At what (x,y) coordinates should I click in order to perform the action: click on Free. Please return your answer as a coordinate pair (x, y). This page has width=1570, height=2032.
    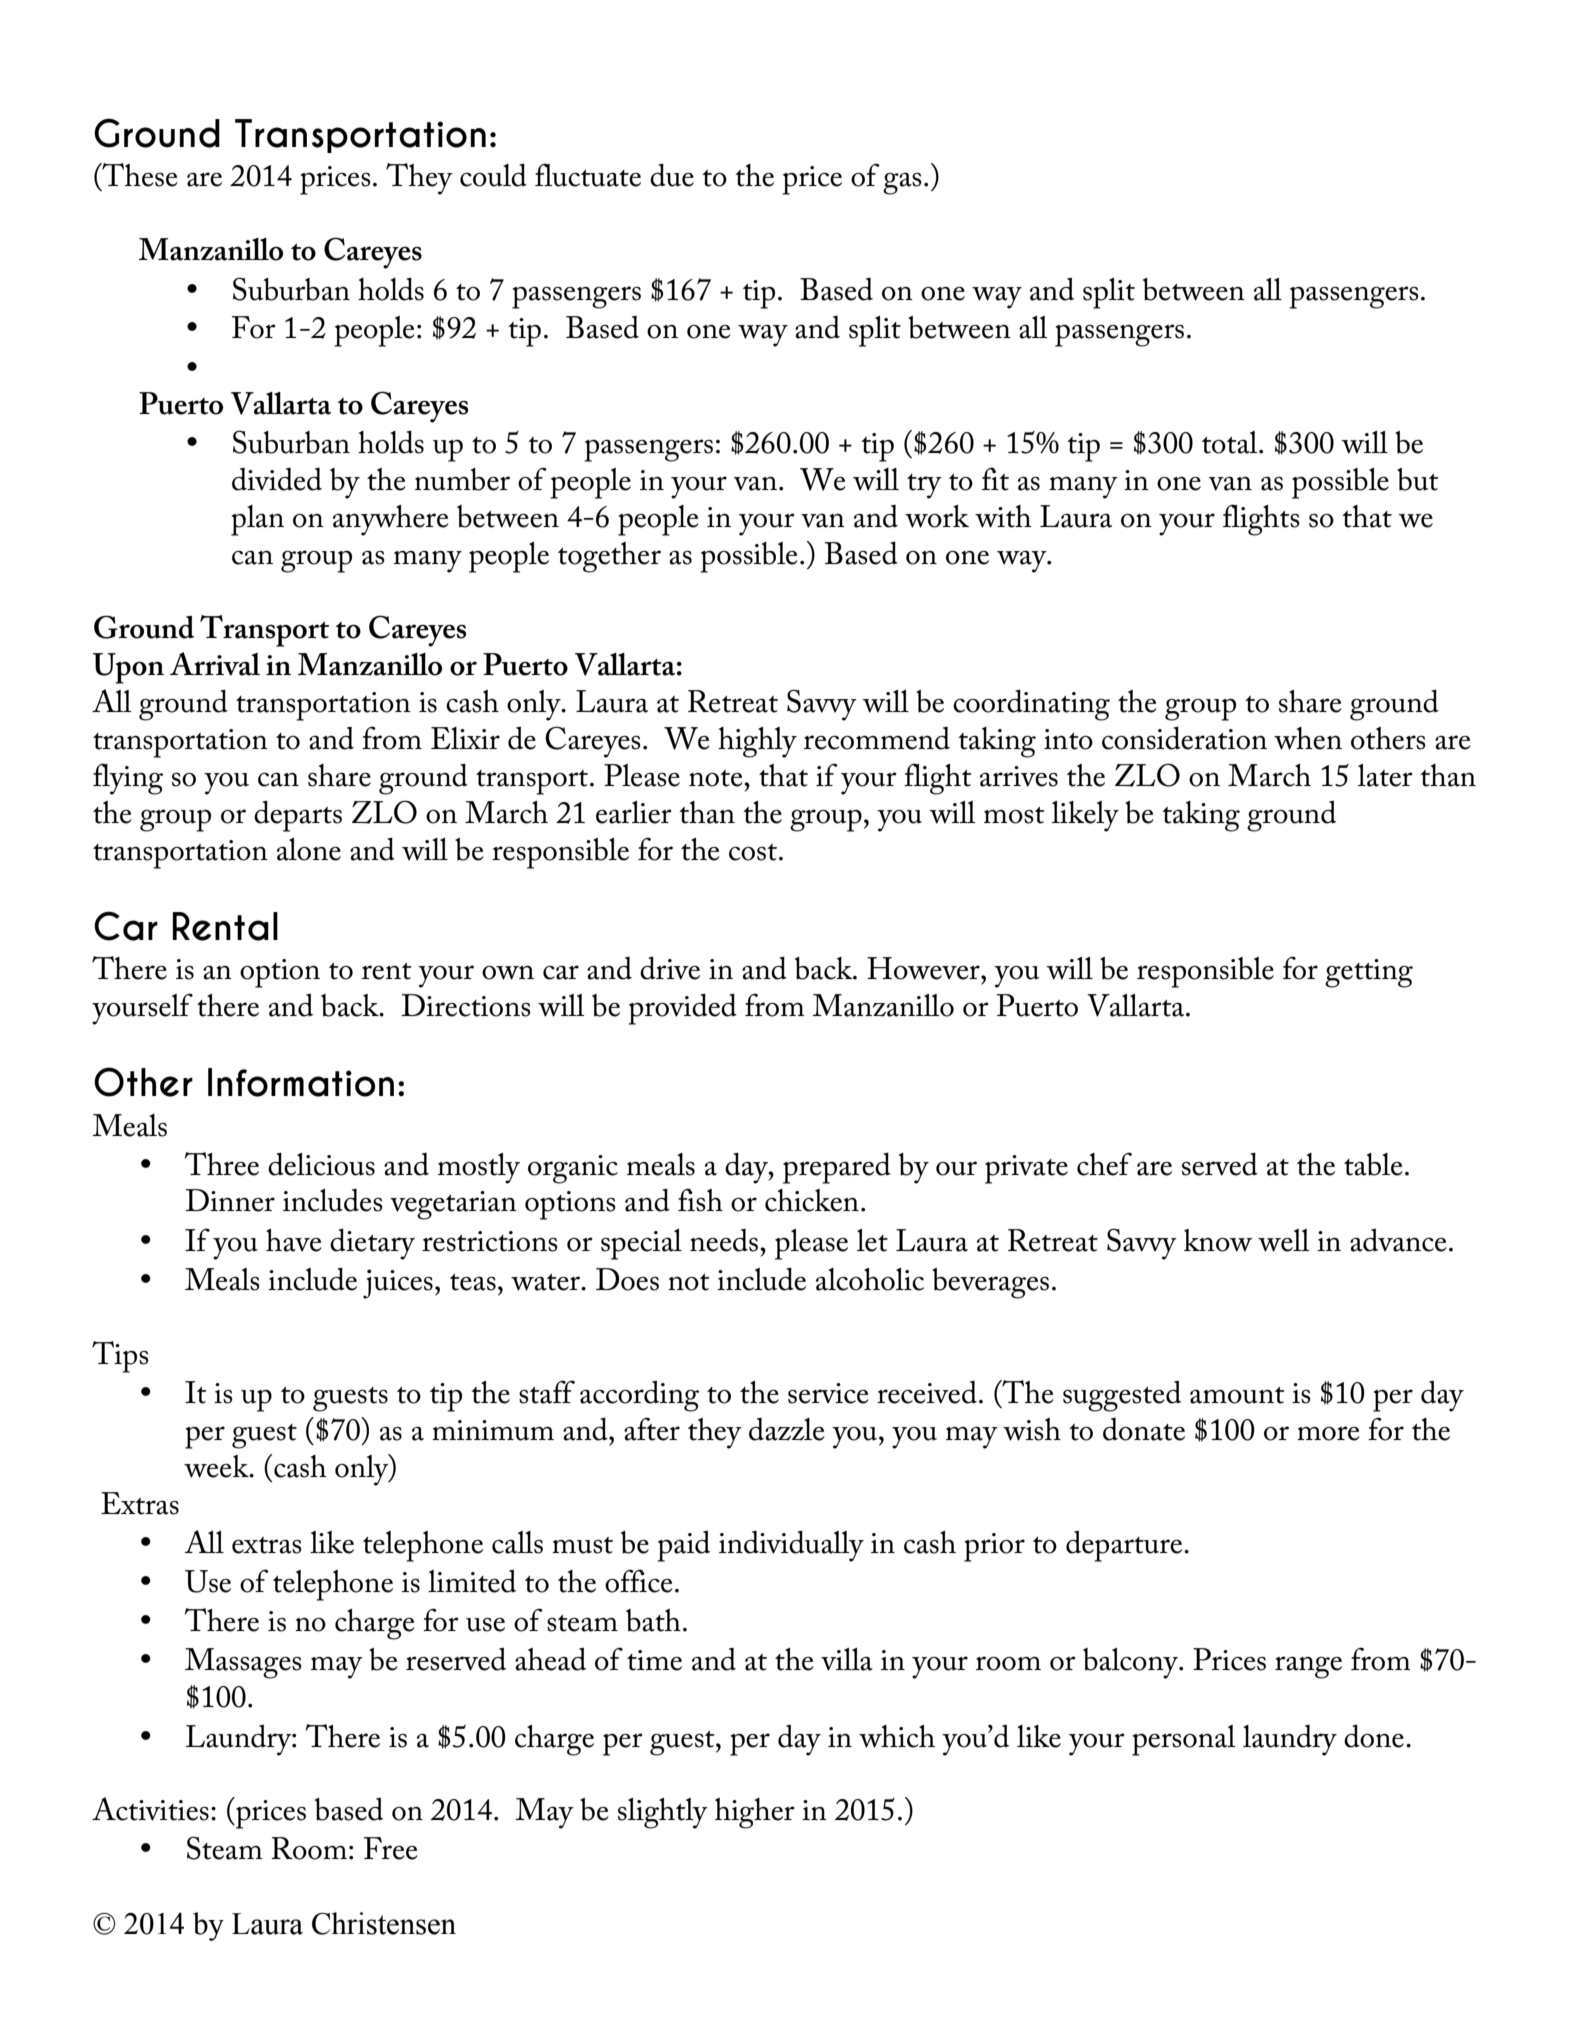
    Looking at the image, I should click on (390, 1848).
